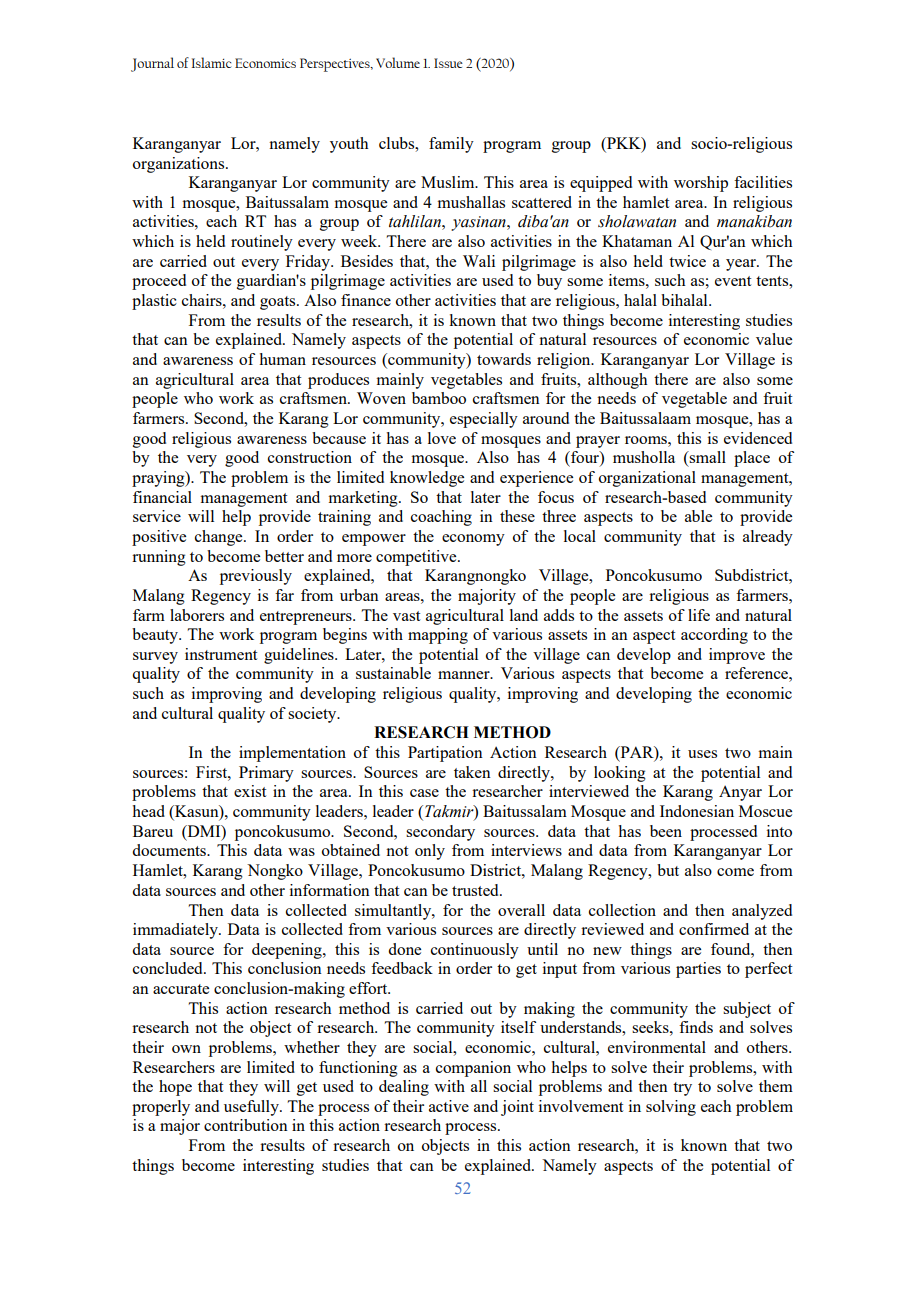 This image has width=924, height=1308. What do you see at coordinates (448, 63) in the image?
I see `Issue` at bounding box center [448, 63].
